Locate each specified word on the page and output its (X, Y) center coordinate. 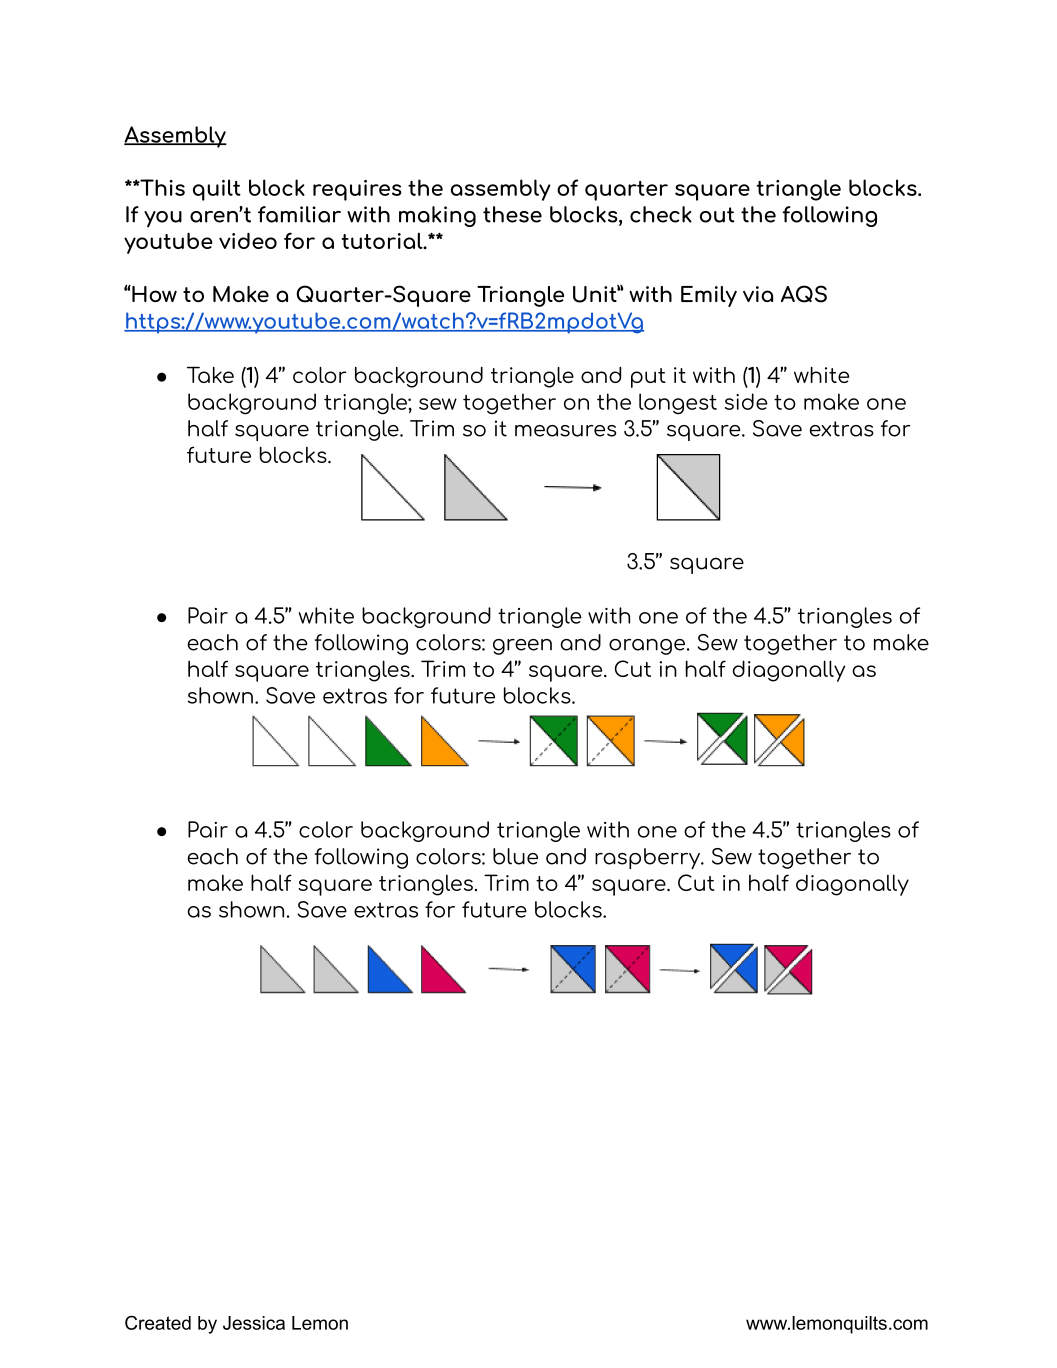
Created (158, 1322)
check (661, 214)
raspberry (649, 858)
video (248, 240)
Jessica (254, 1323)
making (437, 216)
